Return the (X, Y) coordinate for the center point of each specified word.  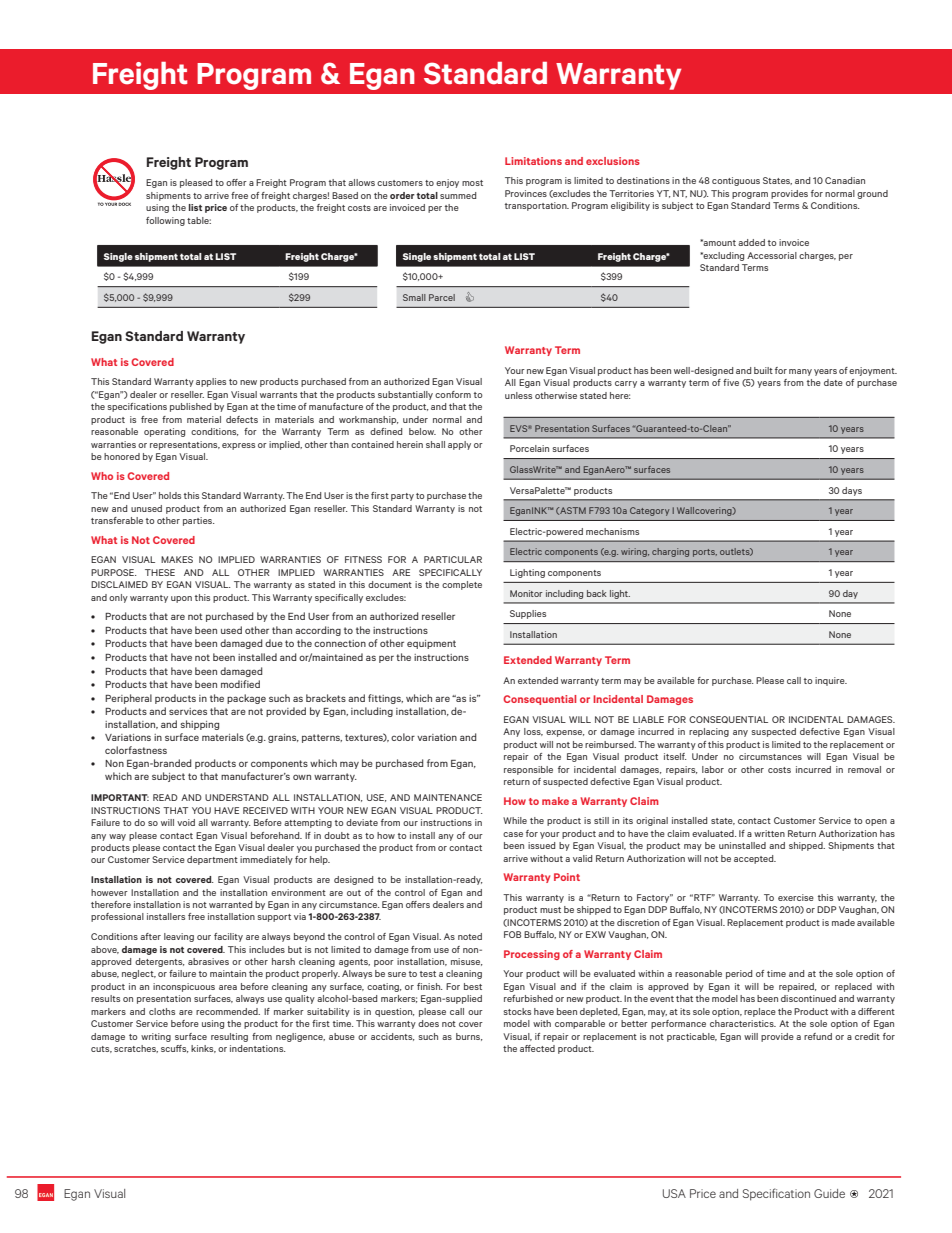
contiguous (736, 181)
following (165, 221)
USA (674, 1193)
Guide (829, 1193)
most (472, 183)
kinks (203, 1049)
